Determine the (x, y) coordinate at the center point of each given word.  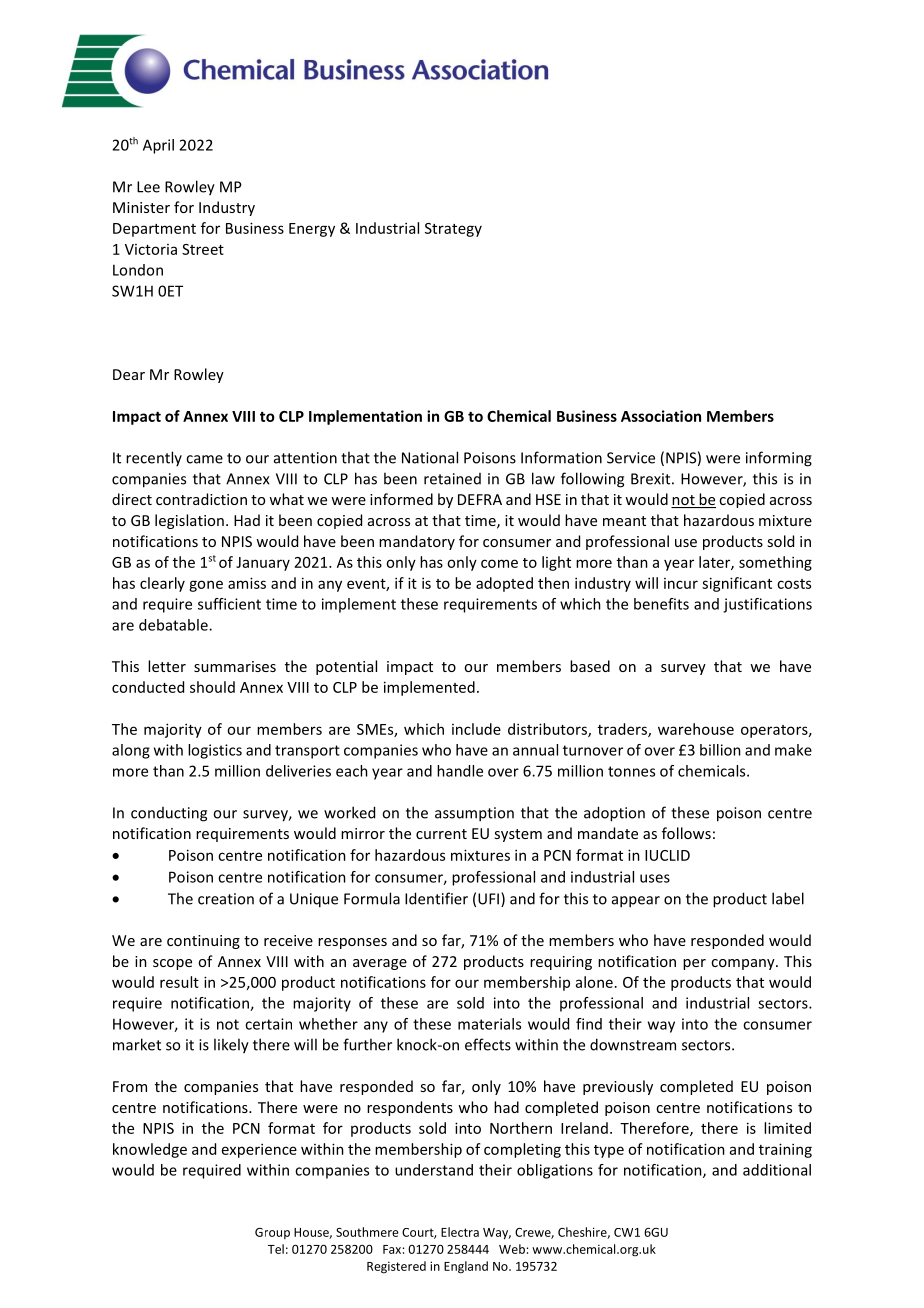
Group (272, 1233)
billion (720, 750)
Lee (148, 187)
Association (661, 416)
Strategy (453, 230)
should (212, 687)
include (476, 729)
